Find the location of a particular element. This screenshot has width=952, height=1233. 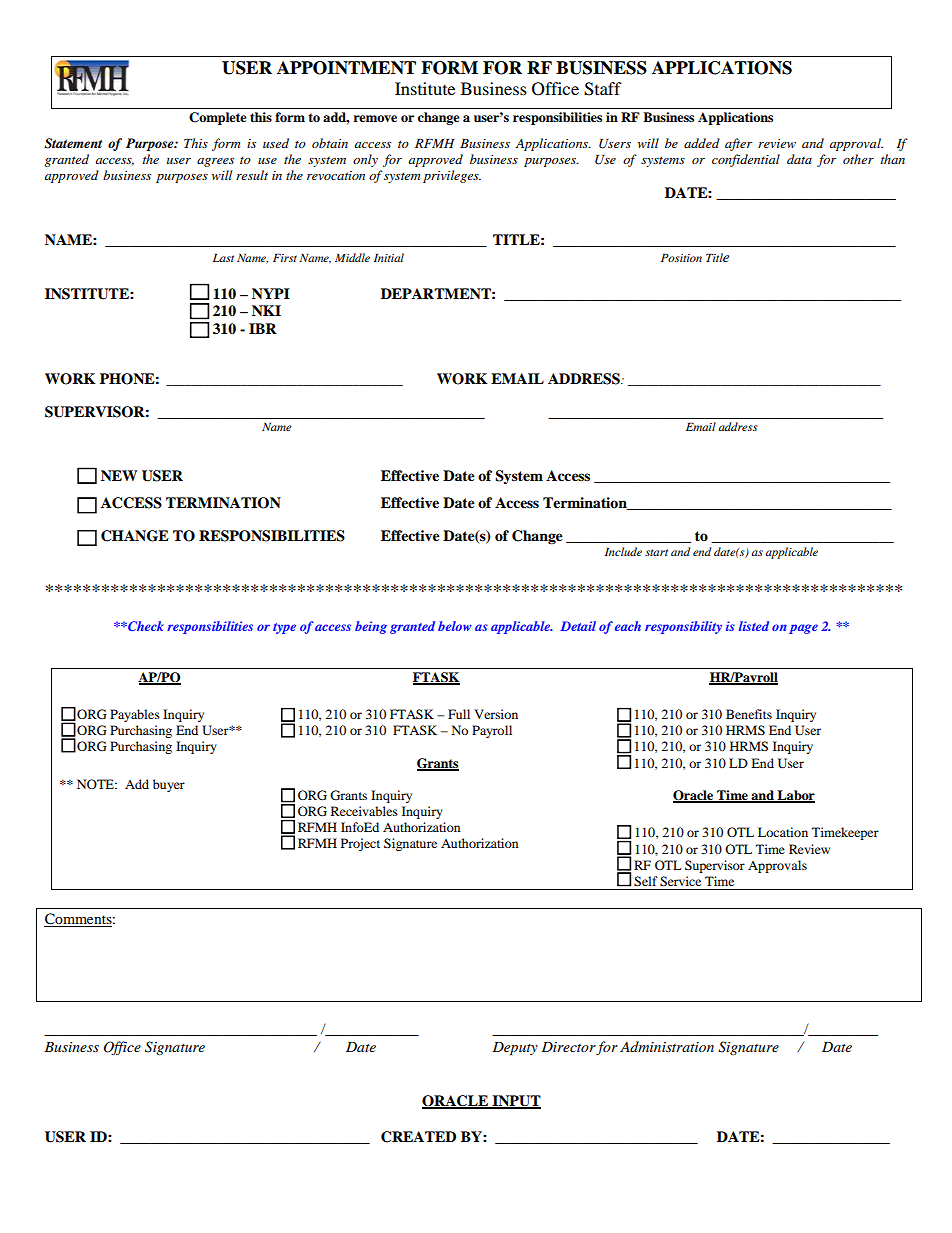

buyer is located at coordinates (169, 785).
